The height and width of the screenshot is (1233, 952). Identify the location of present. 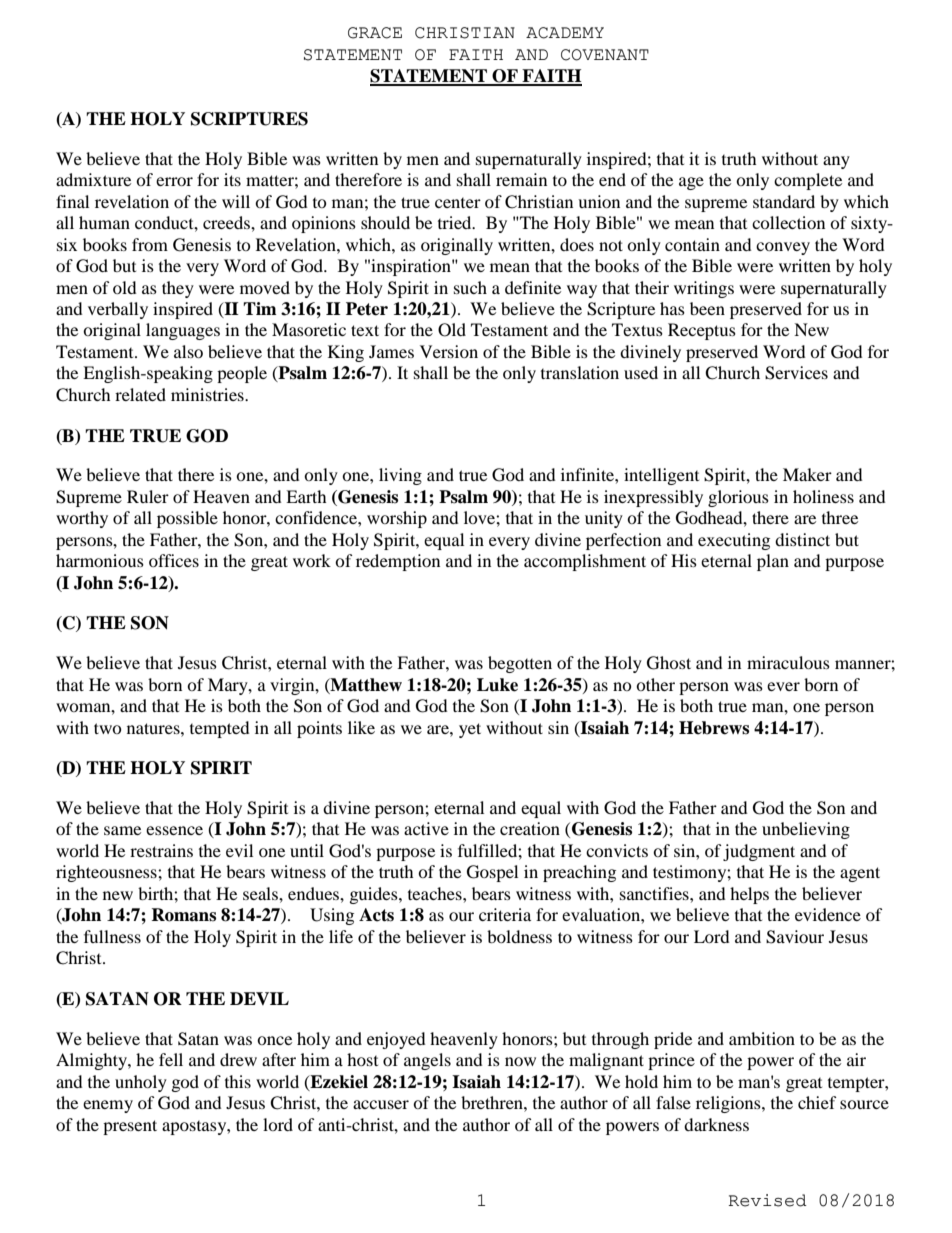
(130, 1127).
